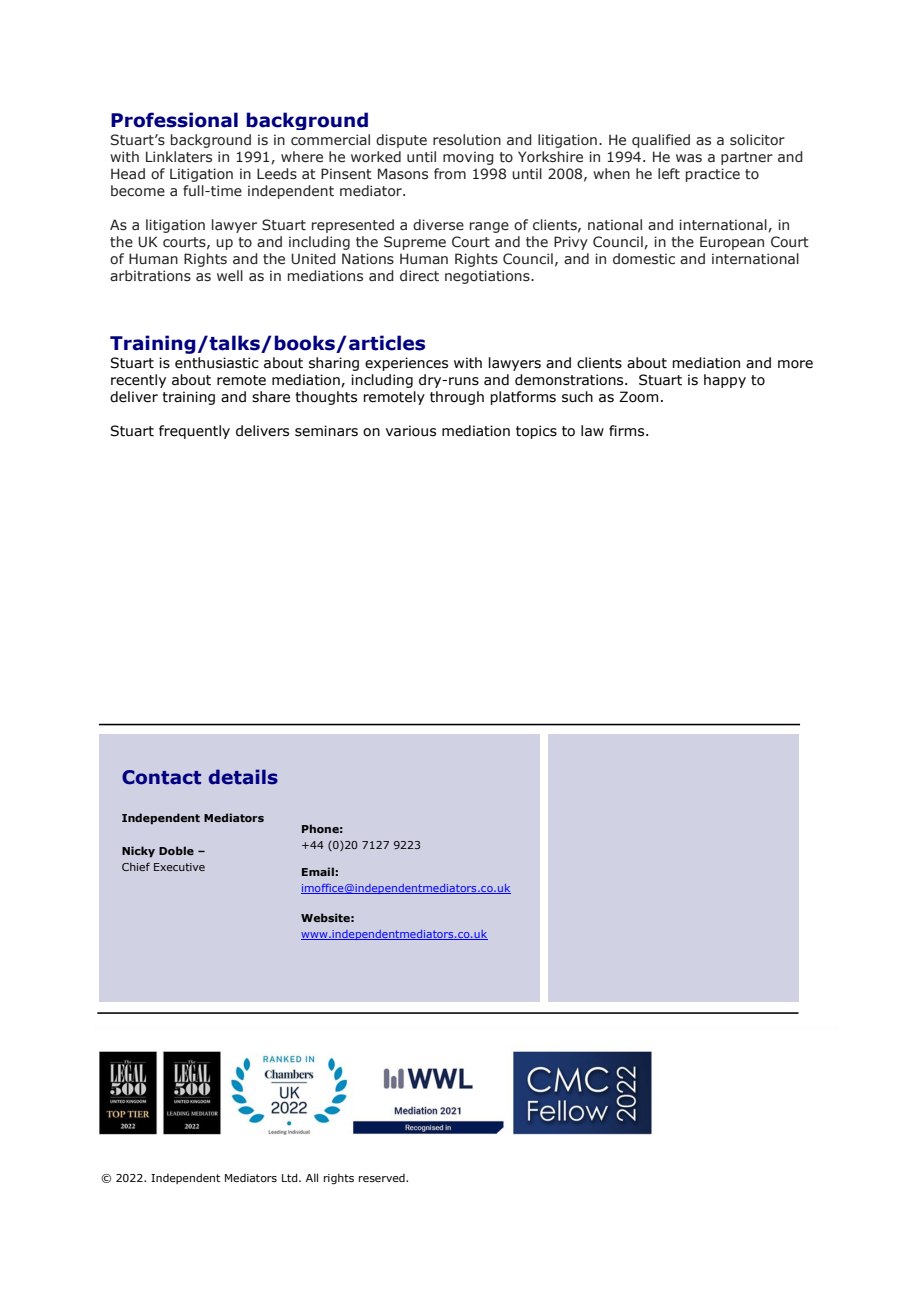 This document has height=1309, width=924. Describe the element at coordinates (628, 431) in the document. I see `firms` at that location.
